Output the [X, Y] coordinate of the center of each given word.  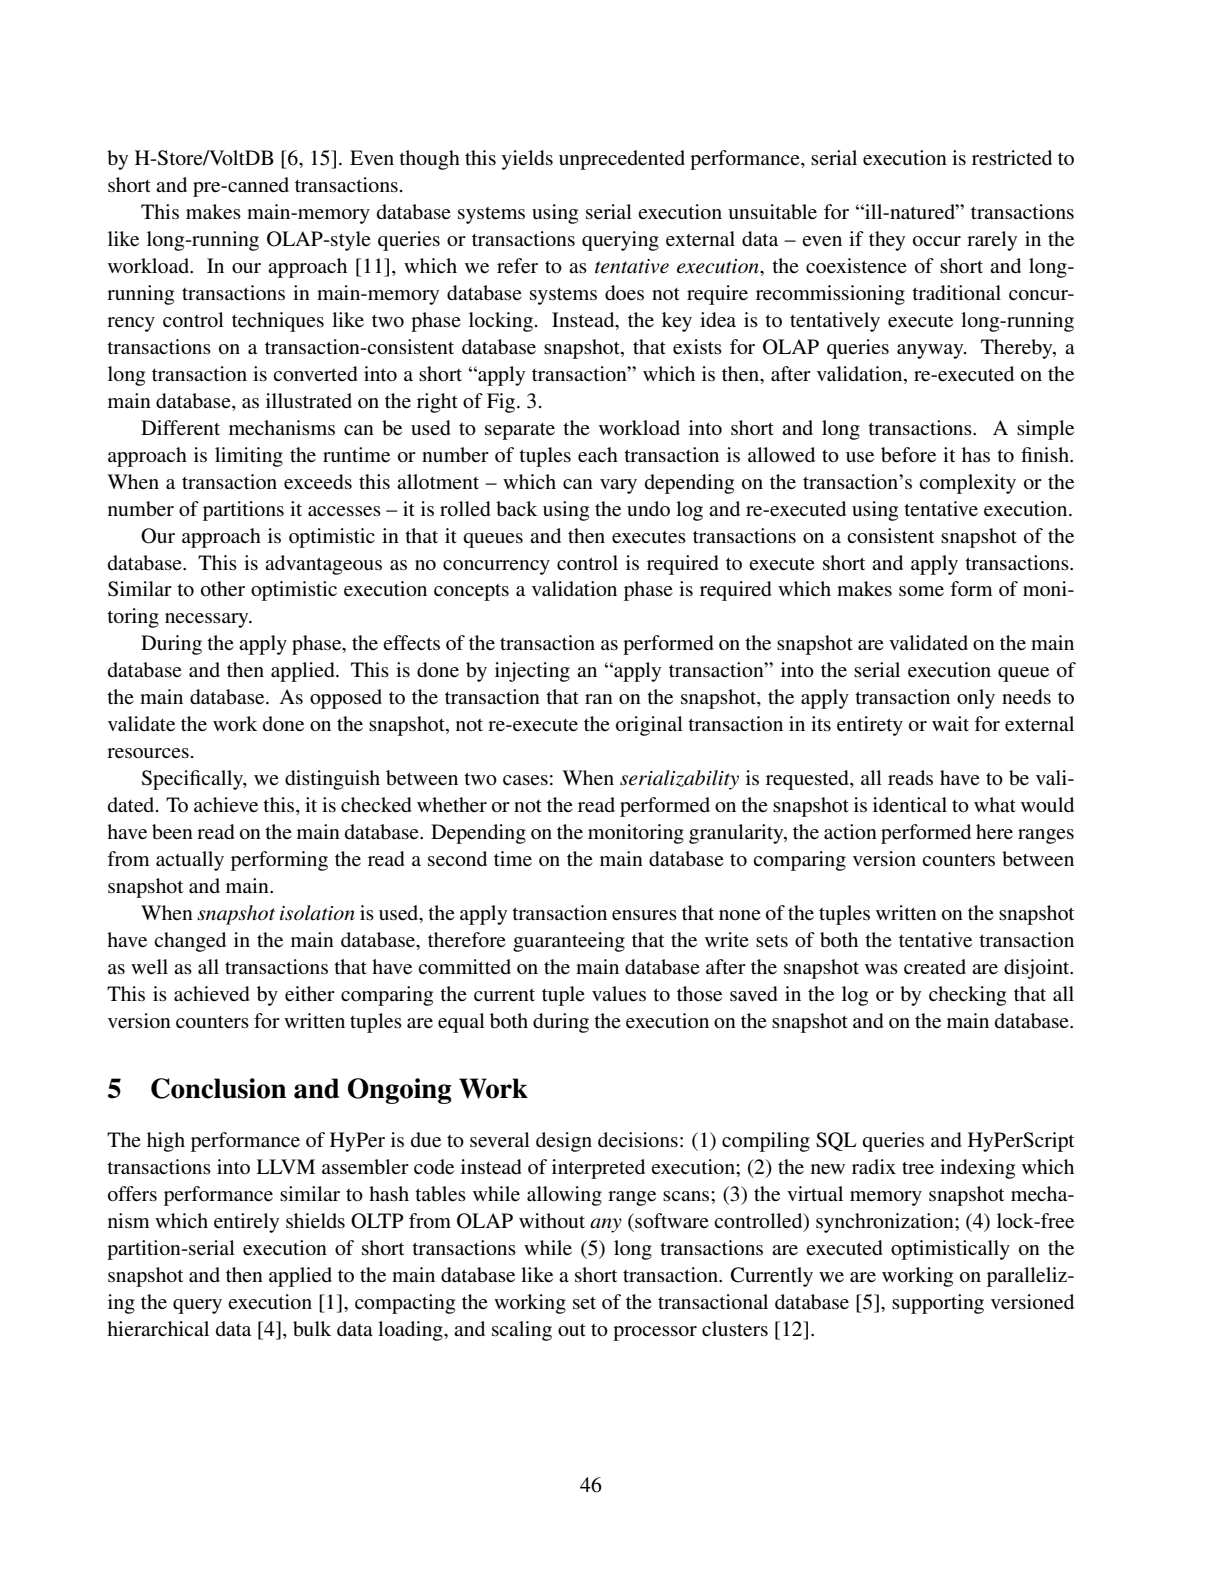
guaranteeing [569, 942]
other [223, 589]
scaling [522, 1331]
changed [190, 942]
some [921, 591]
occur [937, 241]
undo [648, 509]
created [935, 966]
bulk [312, 1329]
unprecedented [622, 160]
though [429, 160]
